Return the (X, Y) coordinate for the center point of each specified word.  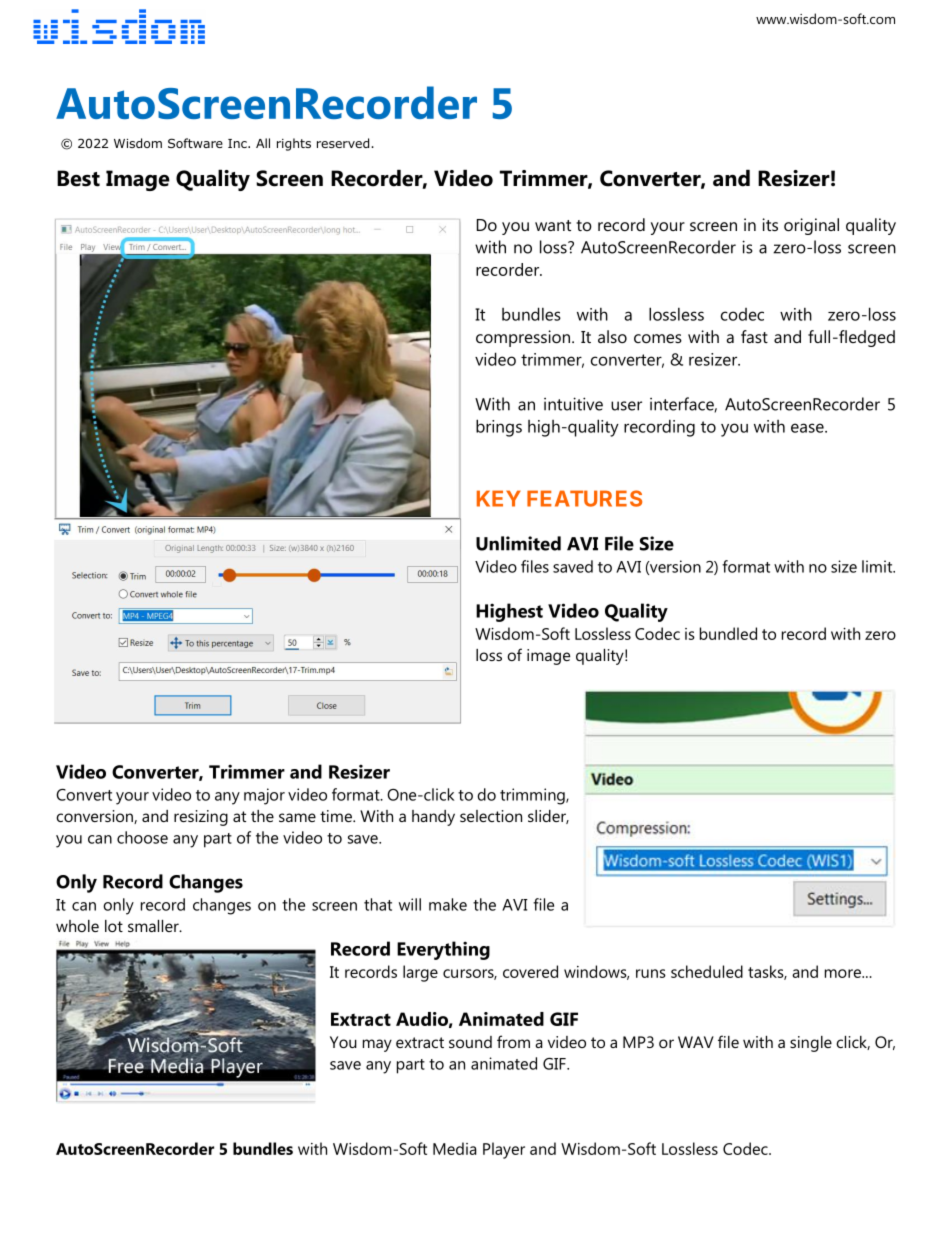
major (264, 796)
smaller (154, 926)
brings (499, 428)
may (377, 1045)
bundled (728, 633)
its (770, 224)
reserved (344, 143)
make (448, 904)
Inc (238, 143)
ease (808, 428)
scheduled (707, 971)
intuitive (573, 404)
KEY (499, 498)
